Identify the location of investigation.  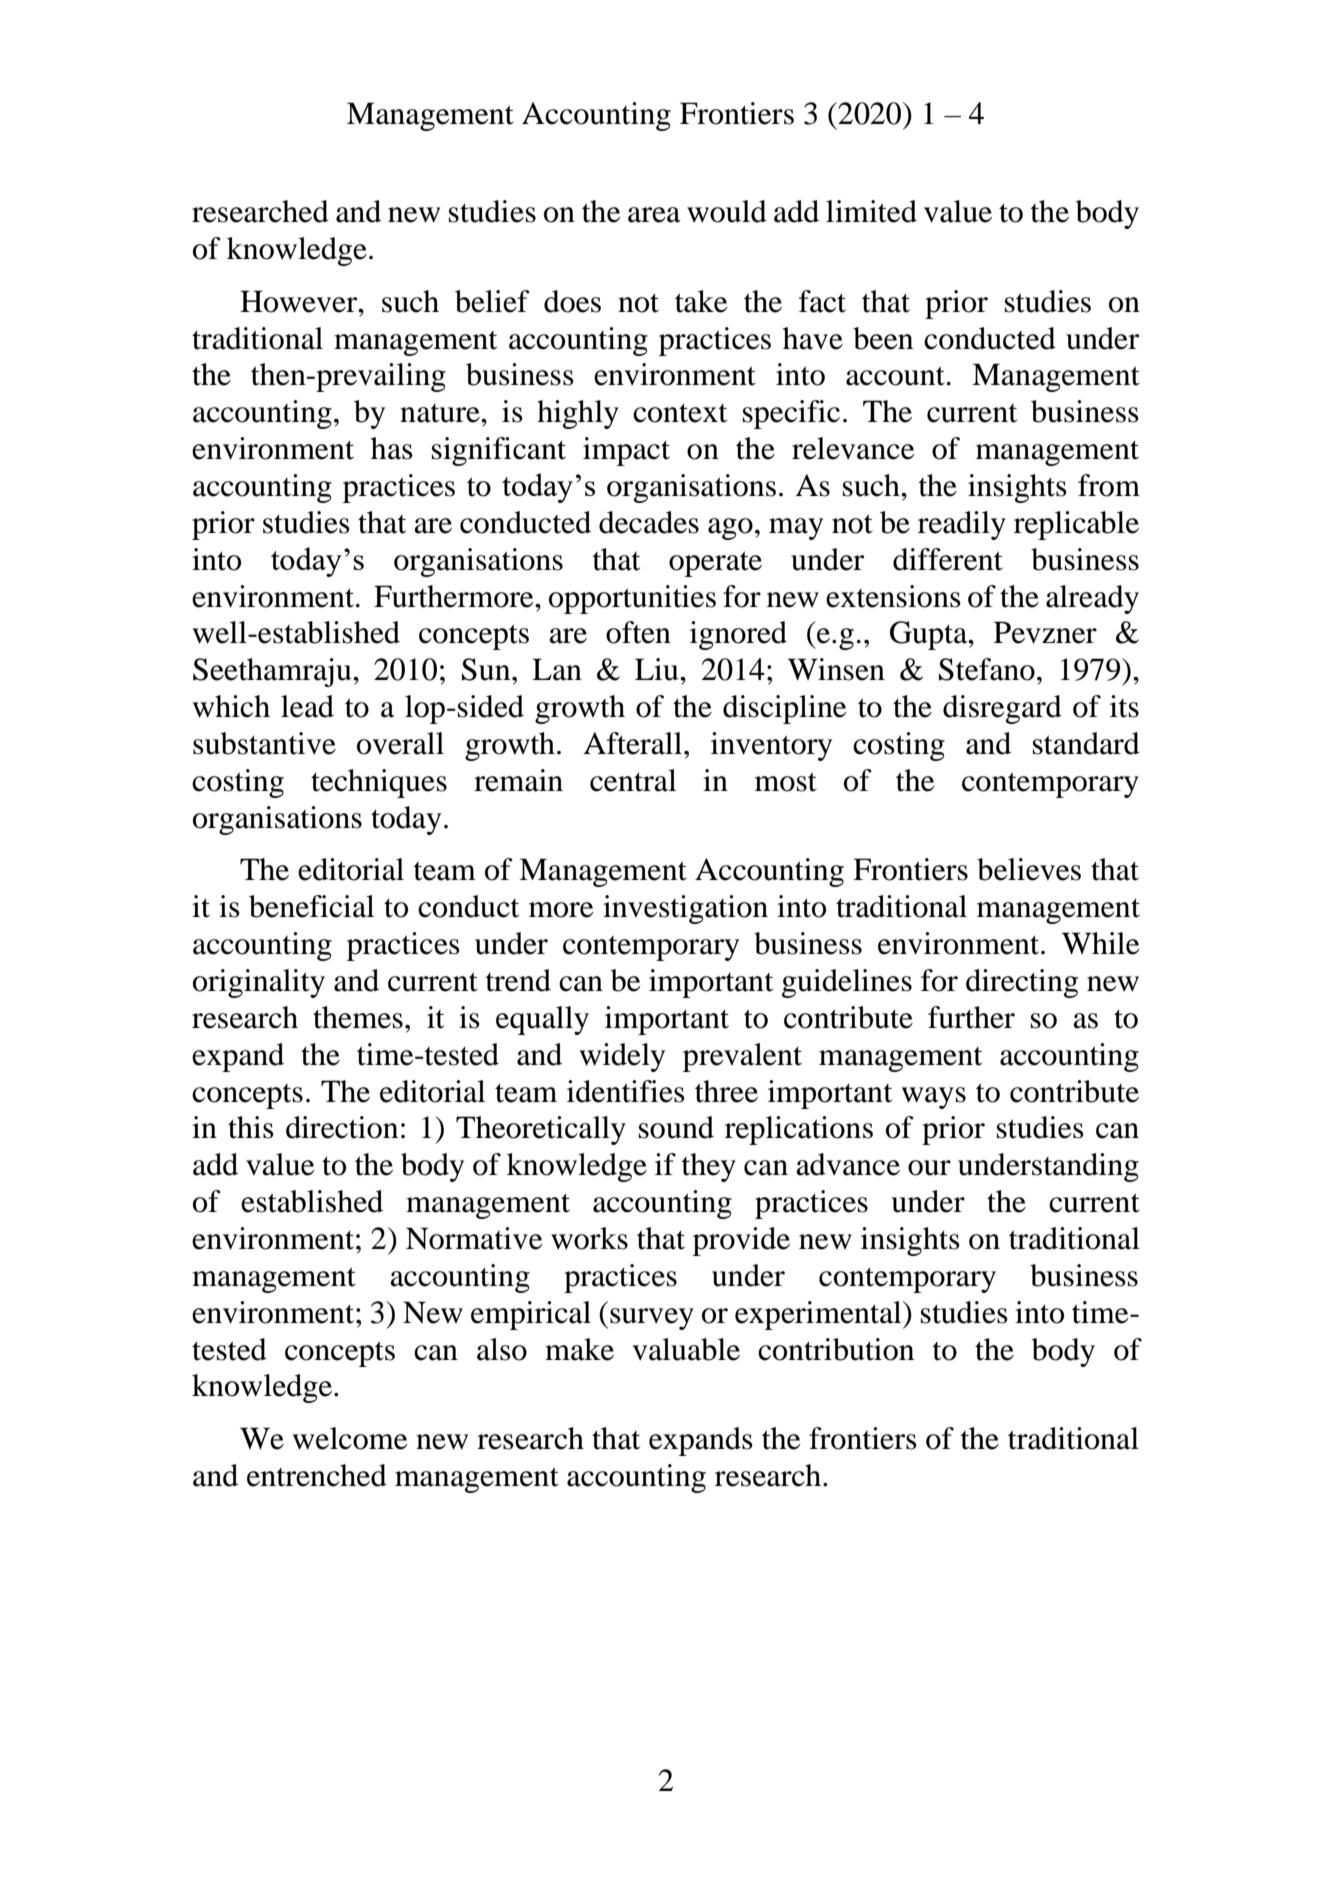
(685, 909).
